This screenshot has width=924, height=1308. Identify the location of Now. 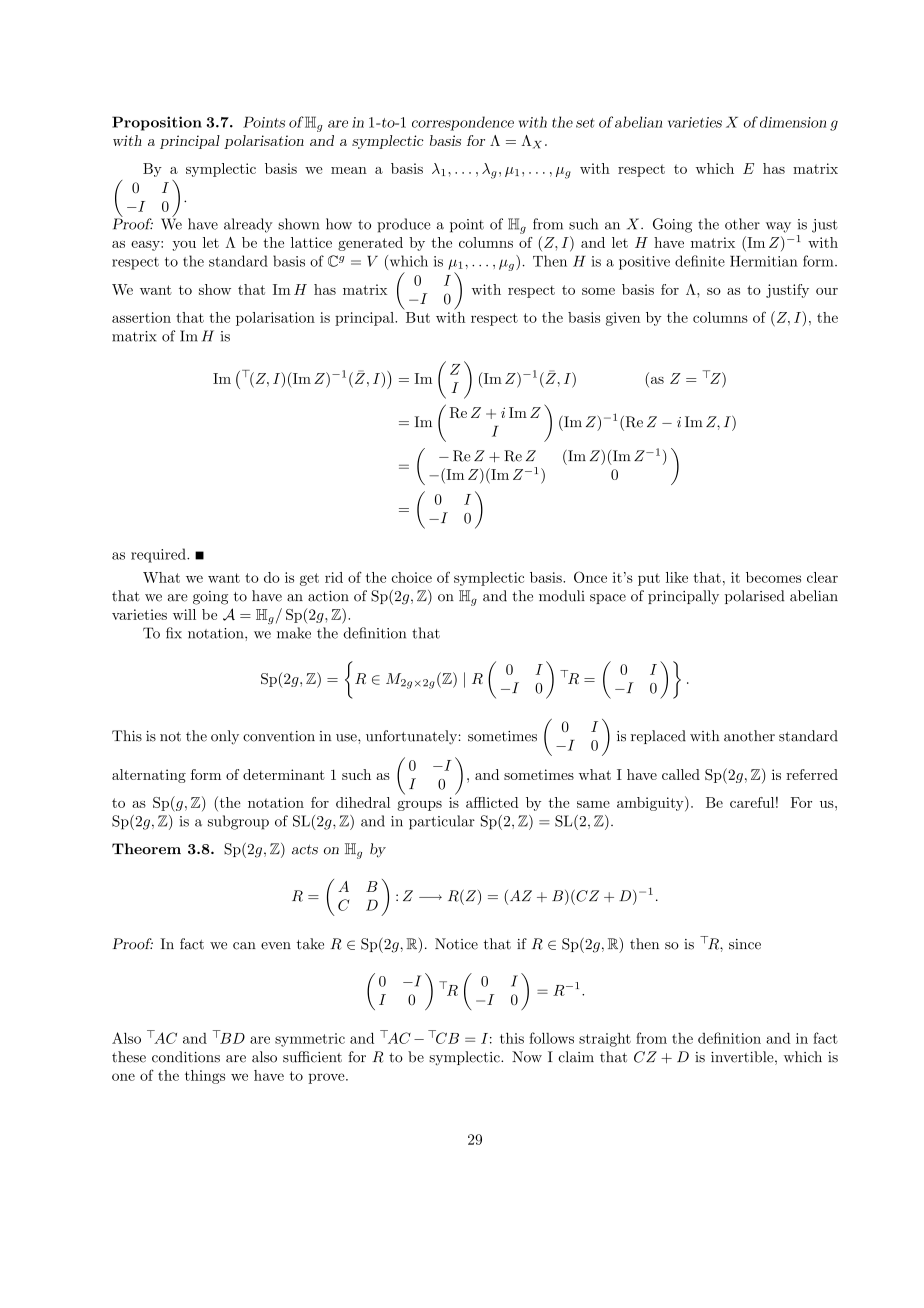
(527, 1057).
